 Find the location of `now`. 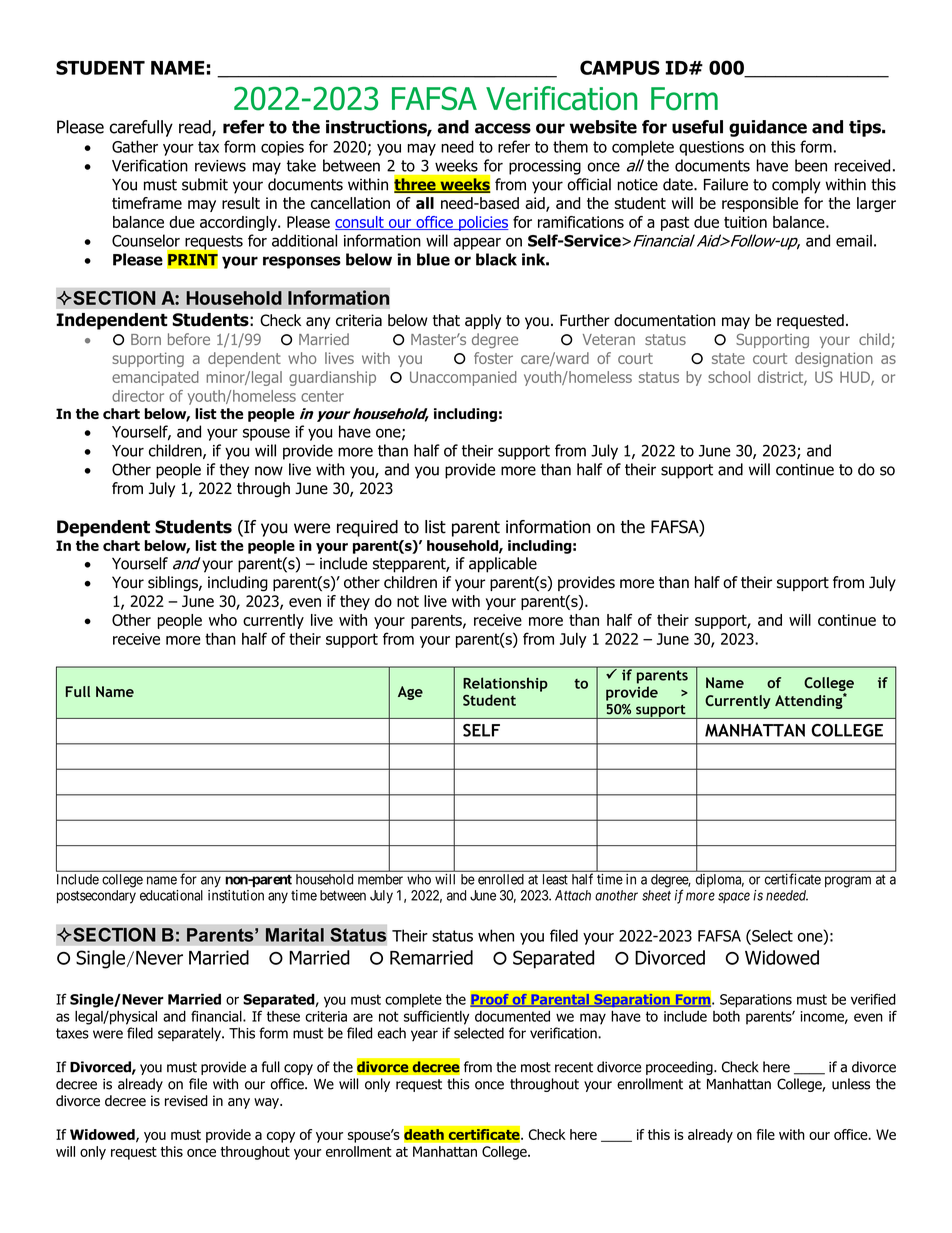

now is located at coordinates (269, 471).
